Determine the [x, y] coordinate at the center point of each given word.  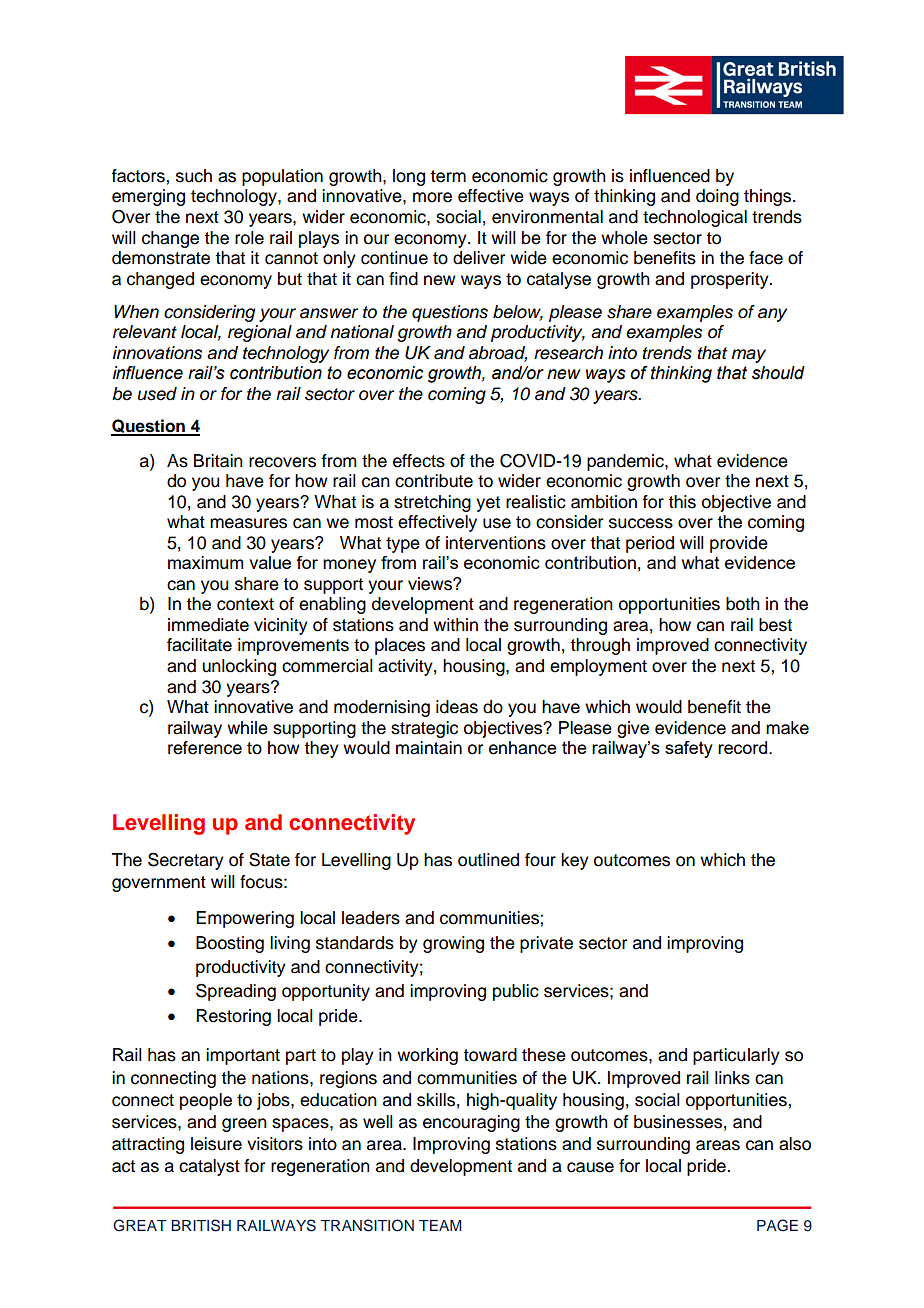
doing [717, 197]
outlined [488, 860]
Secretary [186, 861]
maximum [205, 562]
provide [739, 544]
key [575, 861]
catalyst [209, 1167]
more [432, 197]
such [194, 176]
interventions [496, 543]
